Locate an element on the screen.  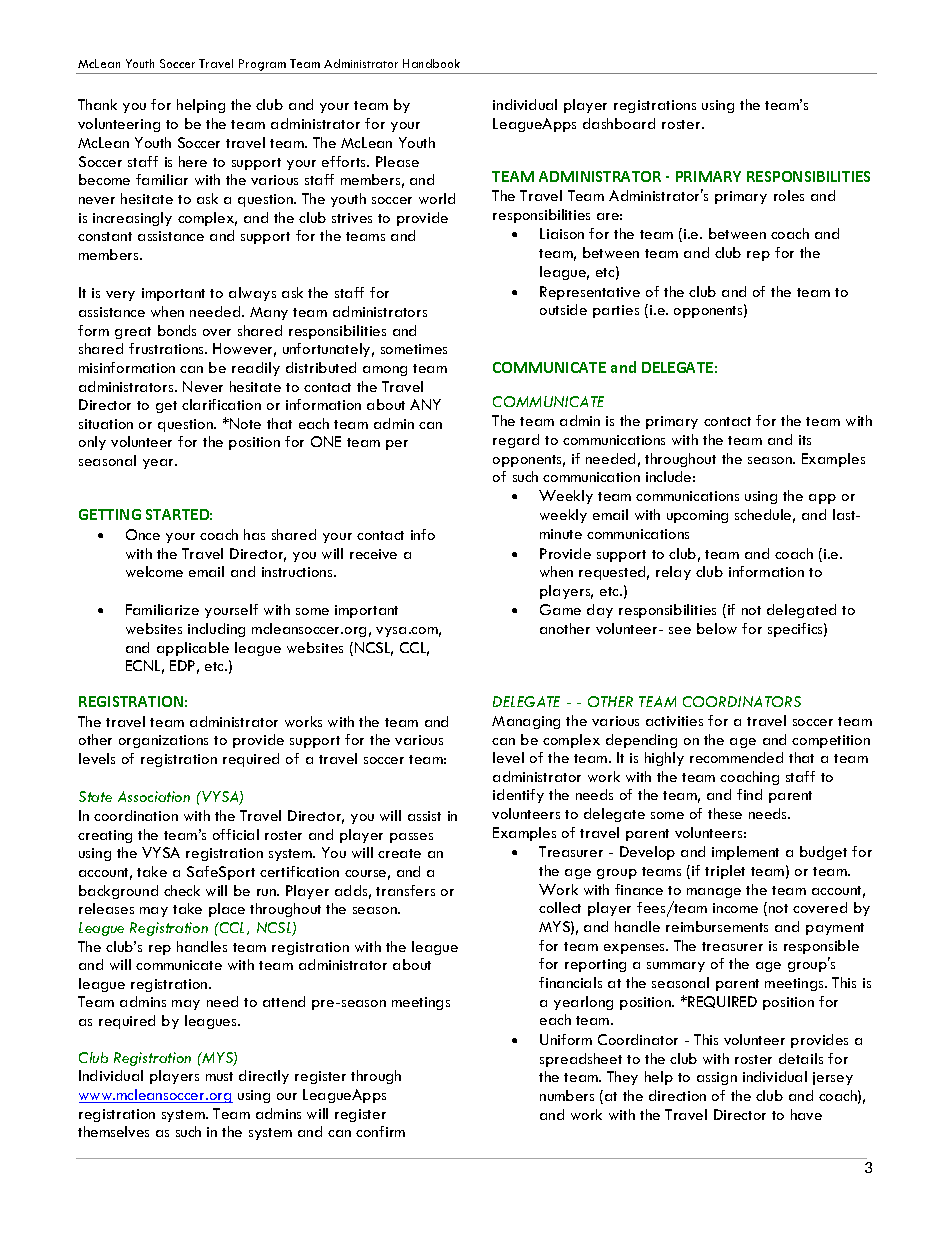
identify is located at coordinates (518, 796).
